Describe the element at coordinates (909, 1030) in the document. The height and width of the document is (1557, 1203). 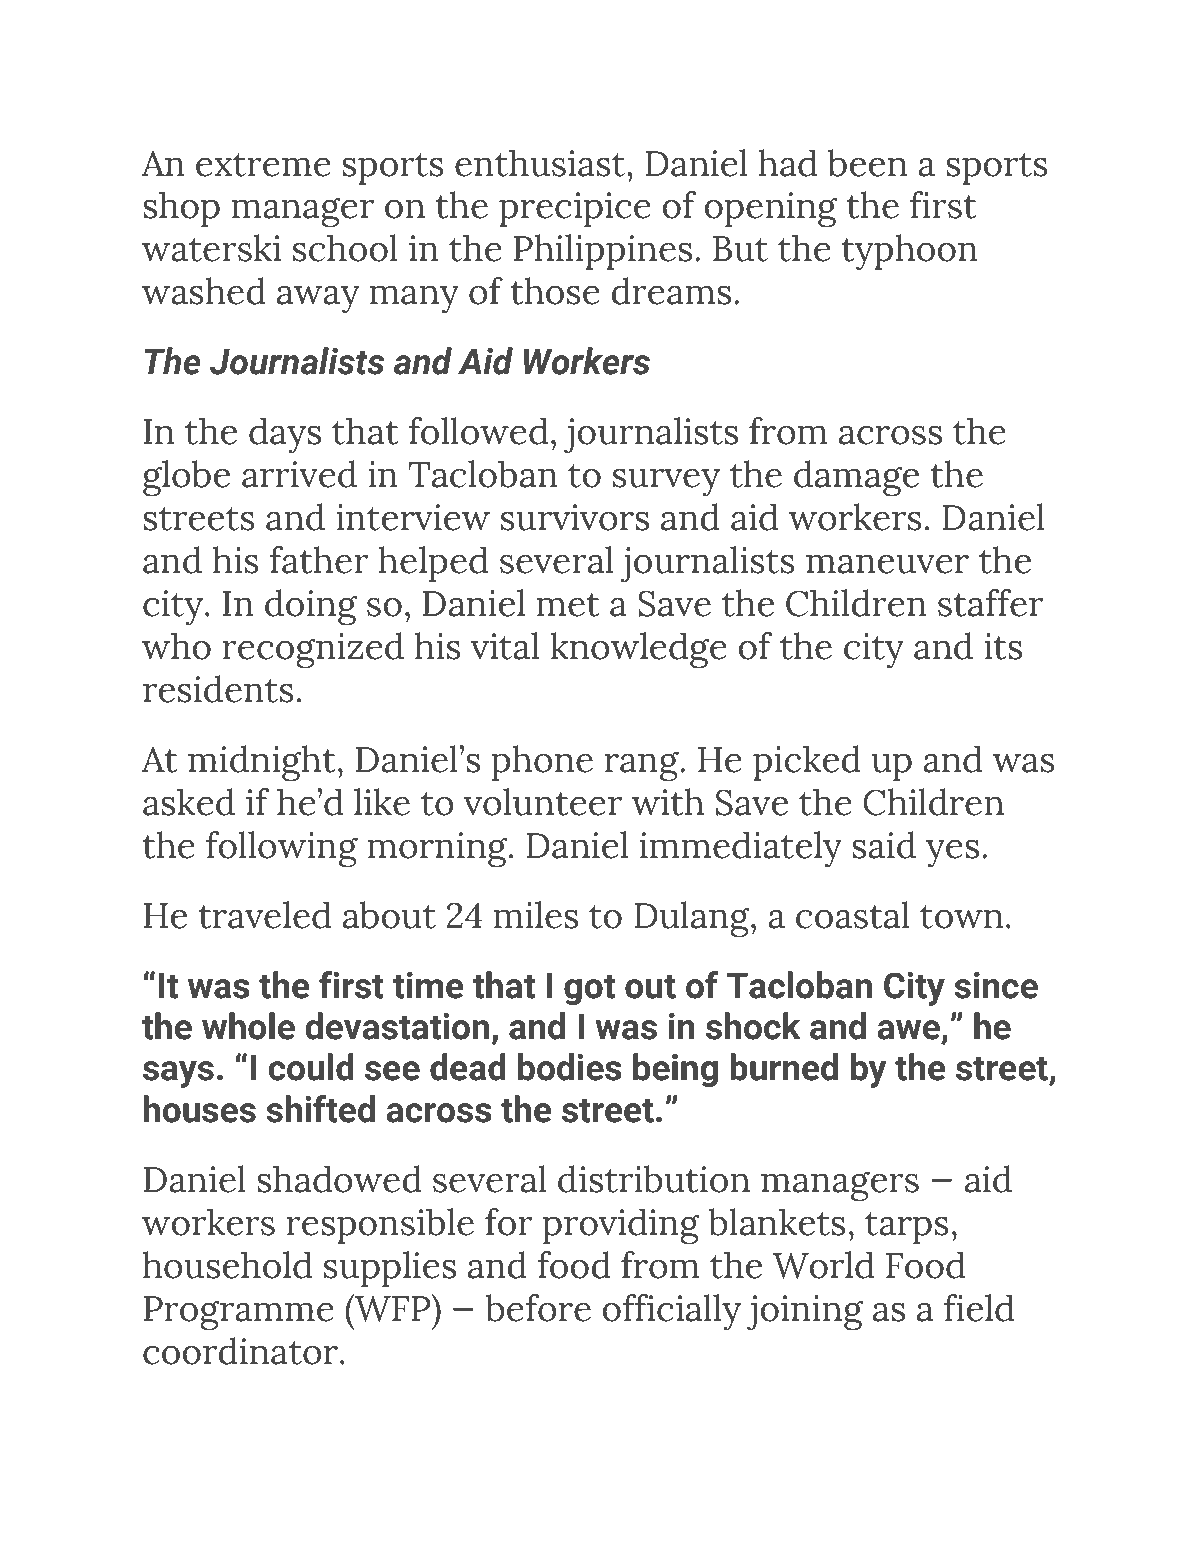
I see `awe` at that location.
